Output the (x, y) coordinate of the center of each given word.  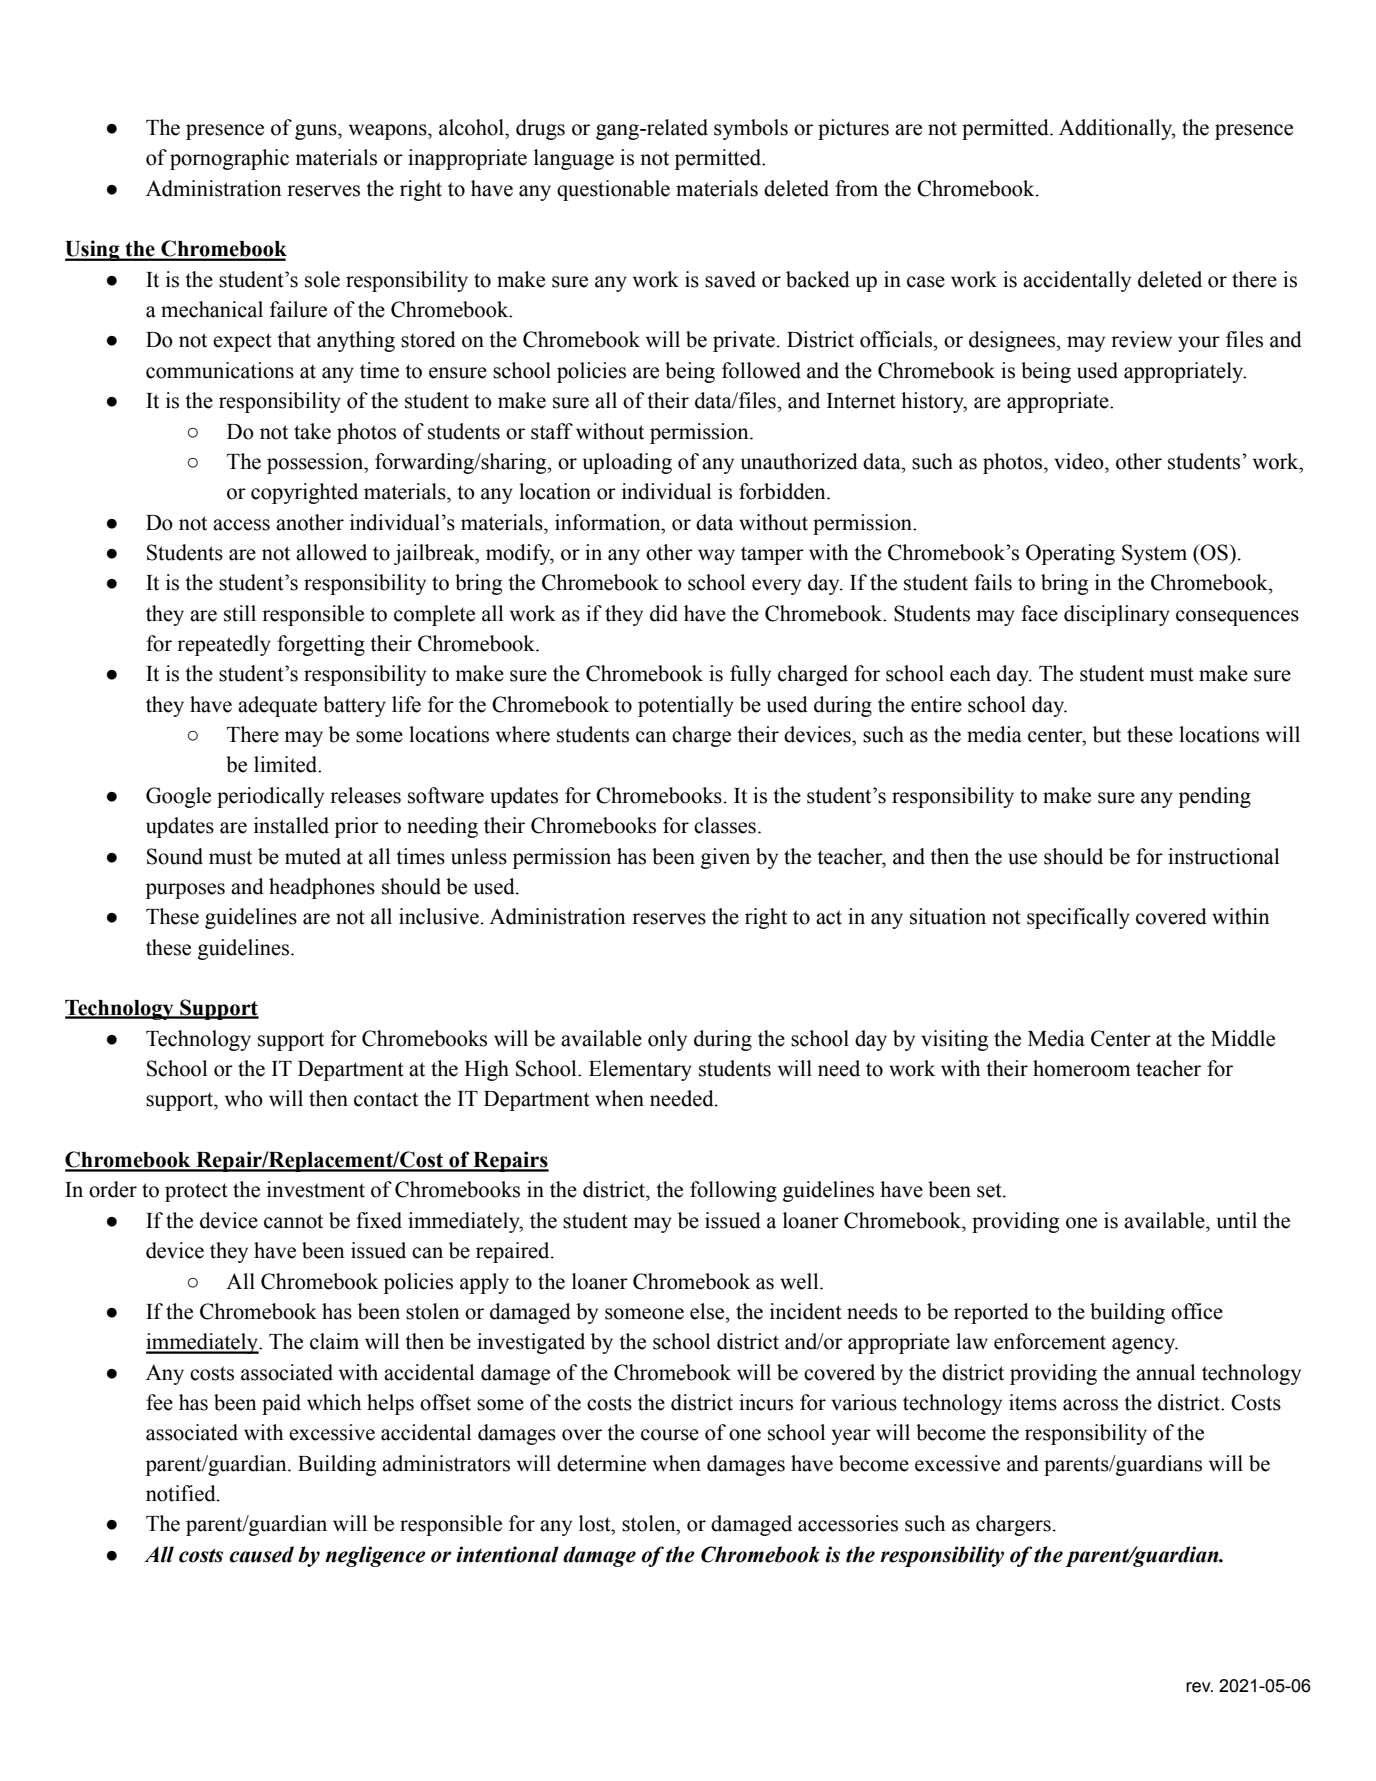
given (725, 858)
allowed (331, 552)
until (1237, 1220)
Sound (175, 856)
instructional (1223, 856)
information (609, 522)
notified (182, 1493)
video (1080, 461)
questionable (613, 190)
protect (196, 1192)
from (856, 188)
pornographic (229, 159)
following (733, 1191)
